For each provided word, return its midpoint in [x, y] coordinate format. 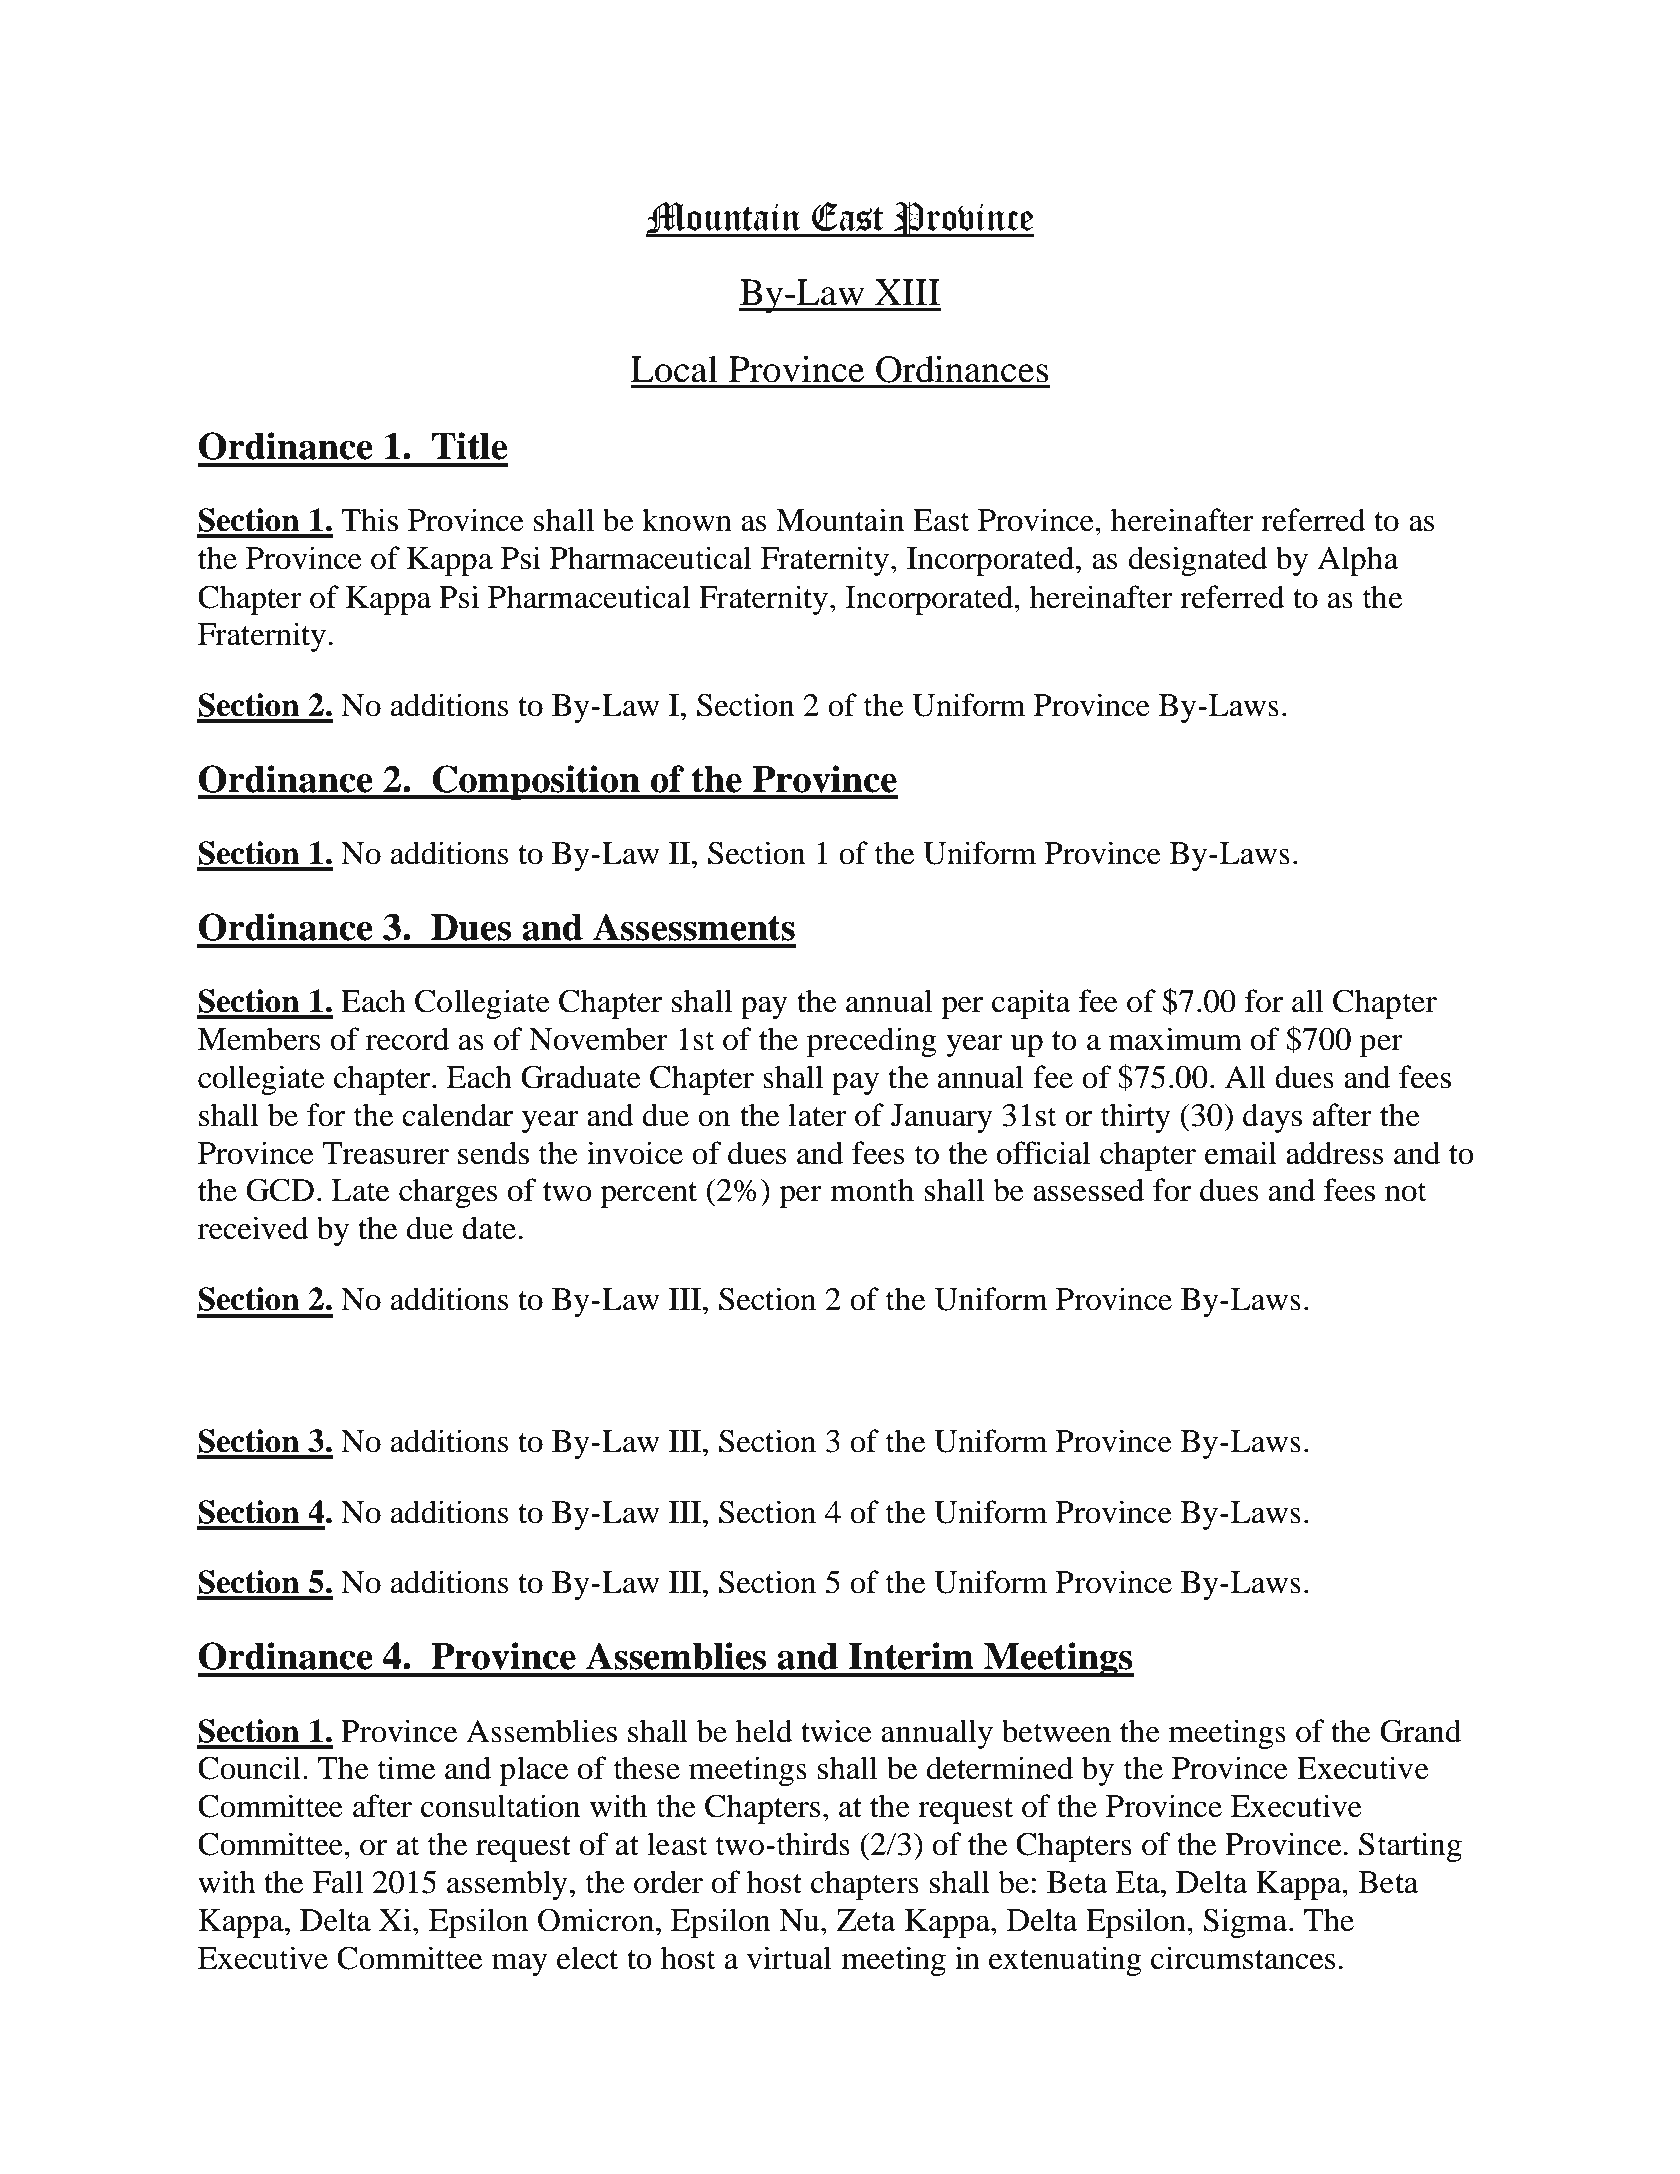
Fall [338, 1882]
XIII [907, 292]
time [406, 1768]
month [872, 1190]
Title [469, 446]
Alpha [1358, 561]
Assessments [694, 927]
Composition [536, 782]
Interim [911, 1656]
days [1272, 1118]
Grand [1420, 1731]
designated [1198, 561]
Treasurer [386, 1153]
